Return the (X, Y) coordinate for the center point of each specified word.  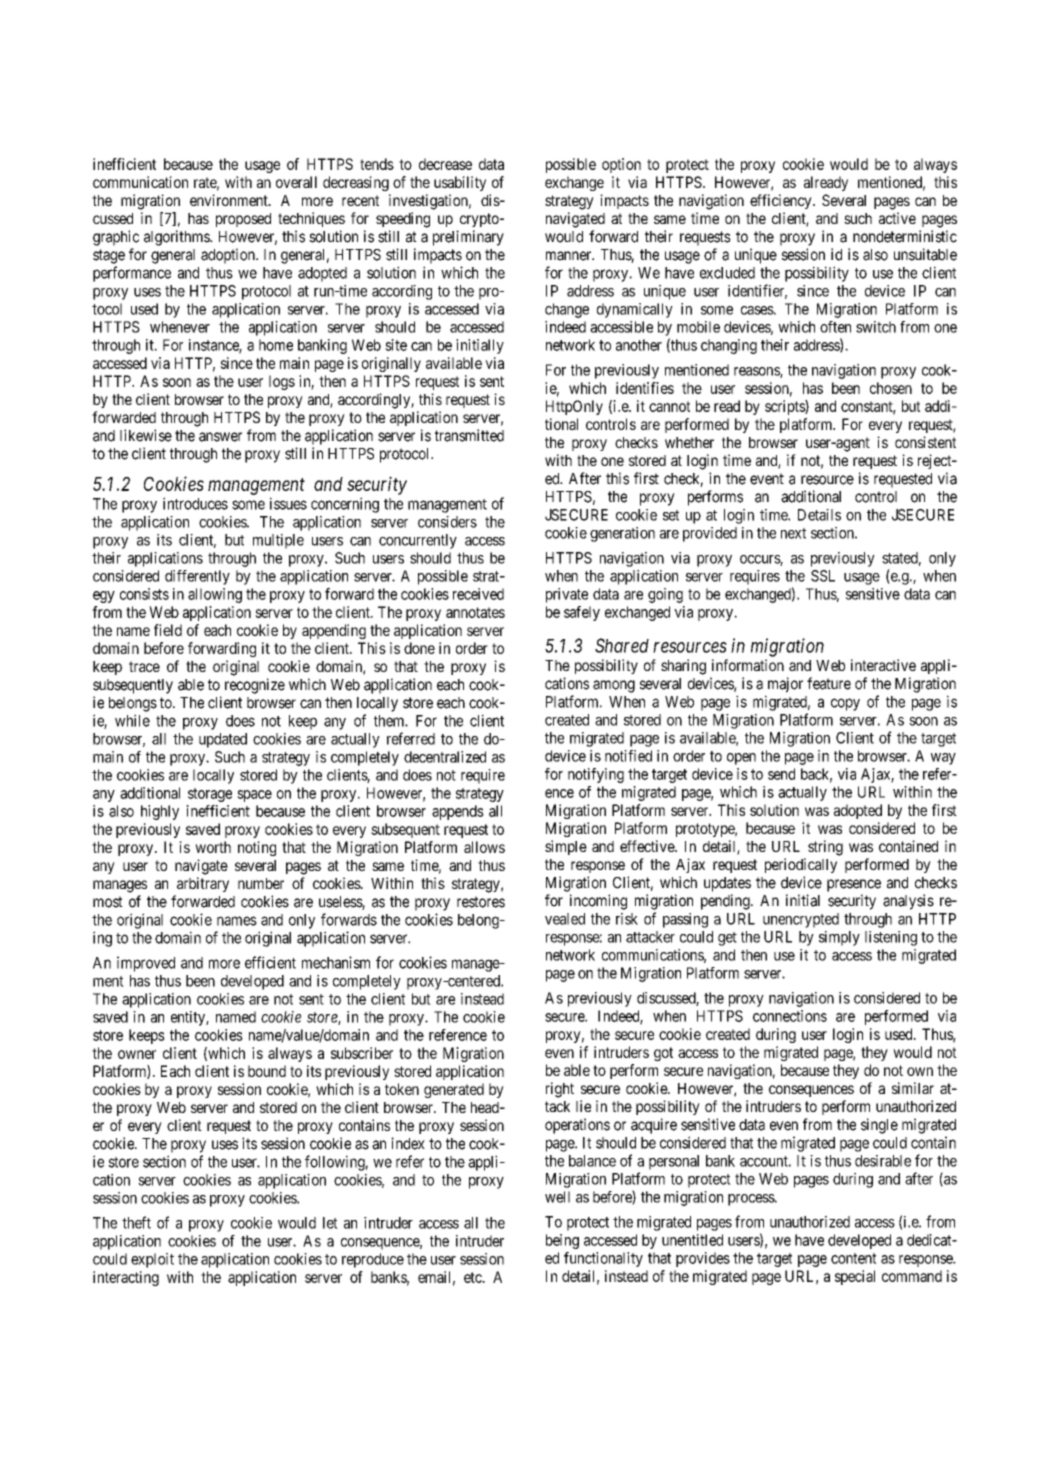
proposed (243, 220)
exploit (152, 1260)
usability (460, 183)
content (854, 1258)
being (562, 1241)
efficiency (782, 201)
